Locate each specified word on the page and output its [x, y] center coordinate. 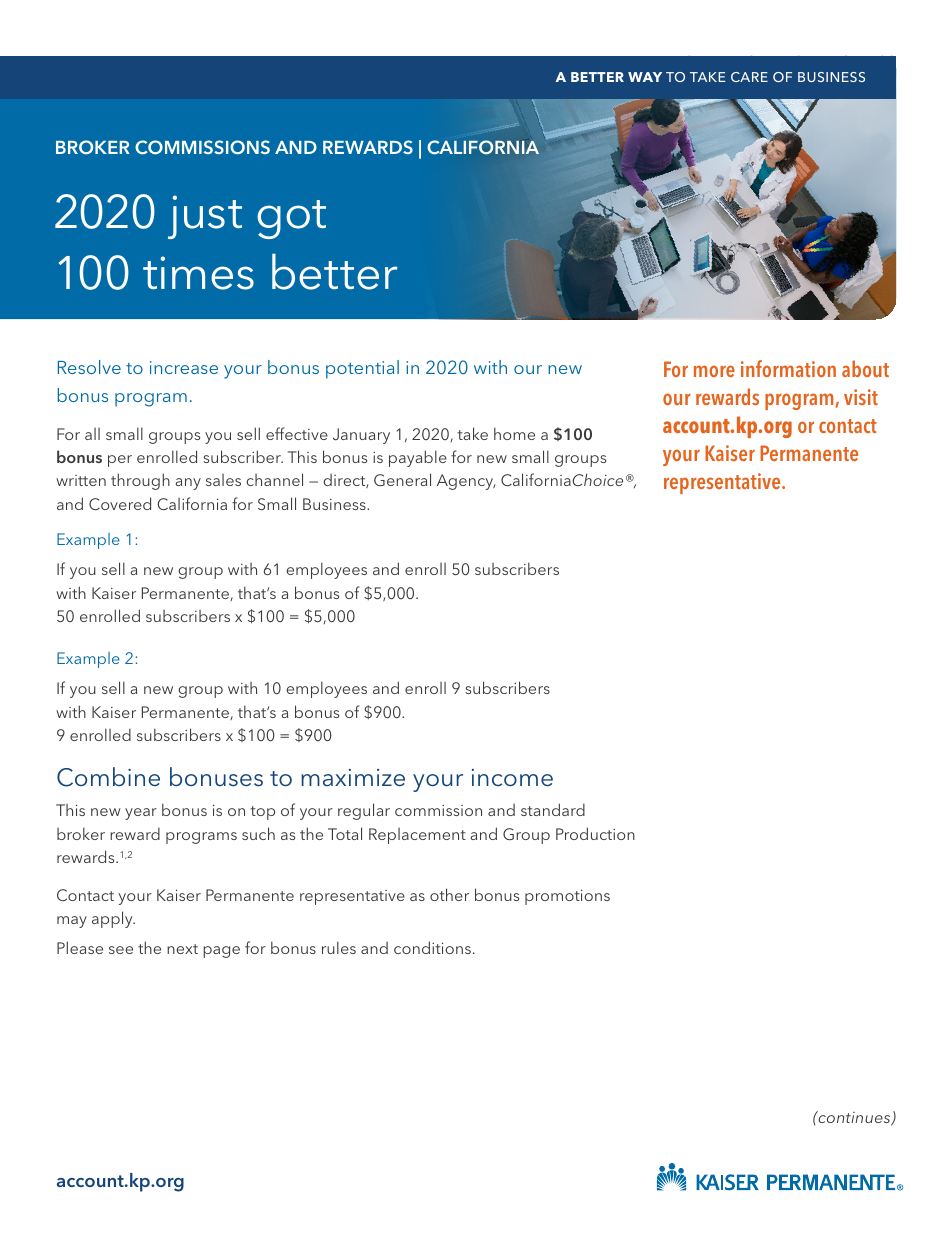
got [291, 219]
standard [553, 809]
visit [861, 397]
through [140, 481]
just [205, 217]
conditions [432, 947]
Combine [108, 777]
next [182, 949]
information [788, 368]
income [512, 778]
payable [418, 458]
